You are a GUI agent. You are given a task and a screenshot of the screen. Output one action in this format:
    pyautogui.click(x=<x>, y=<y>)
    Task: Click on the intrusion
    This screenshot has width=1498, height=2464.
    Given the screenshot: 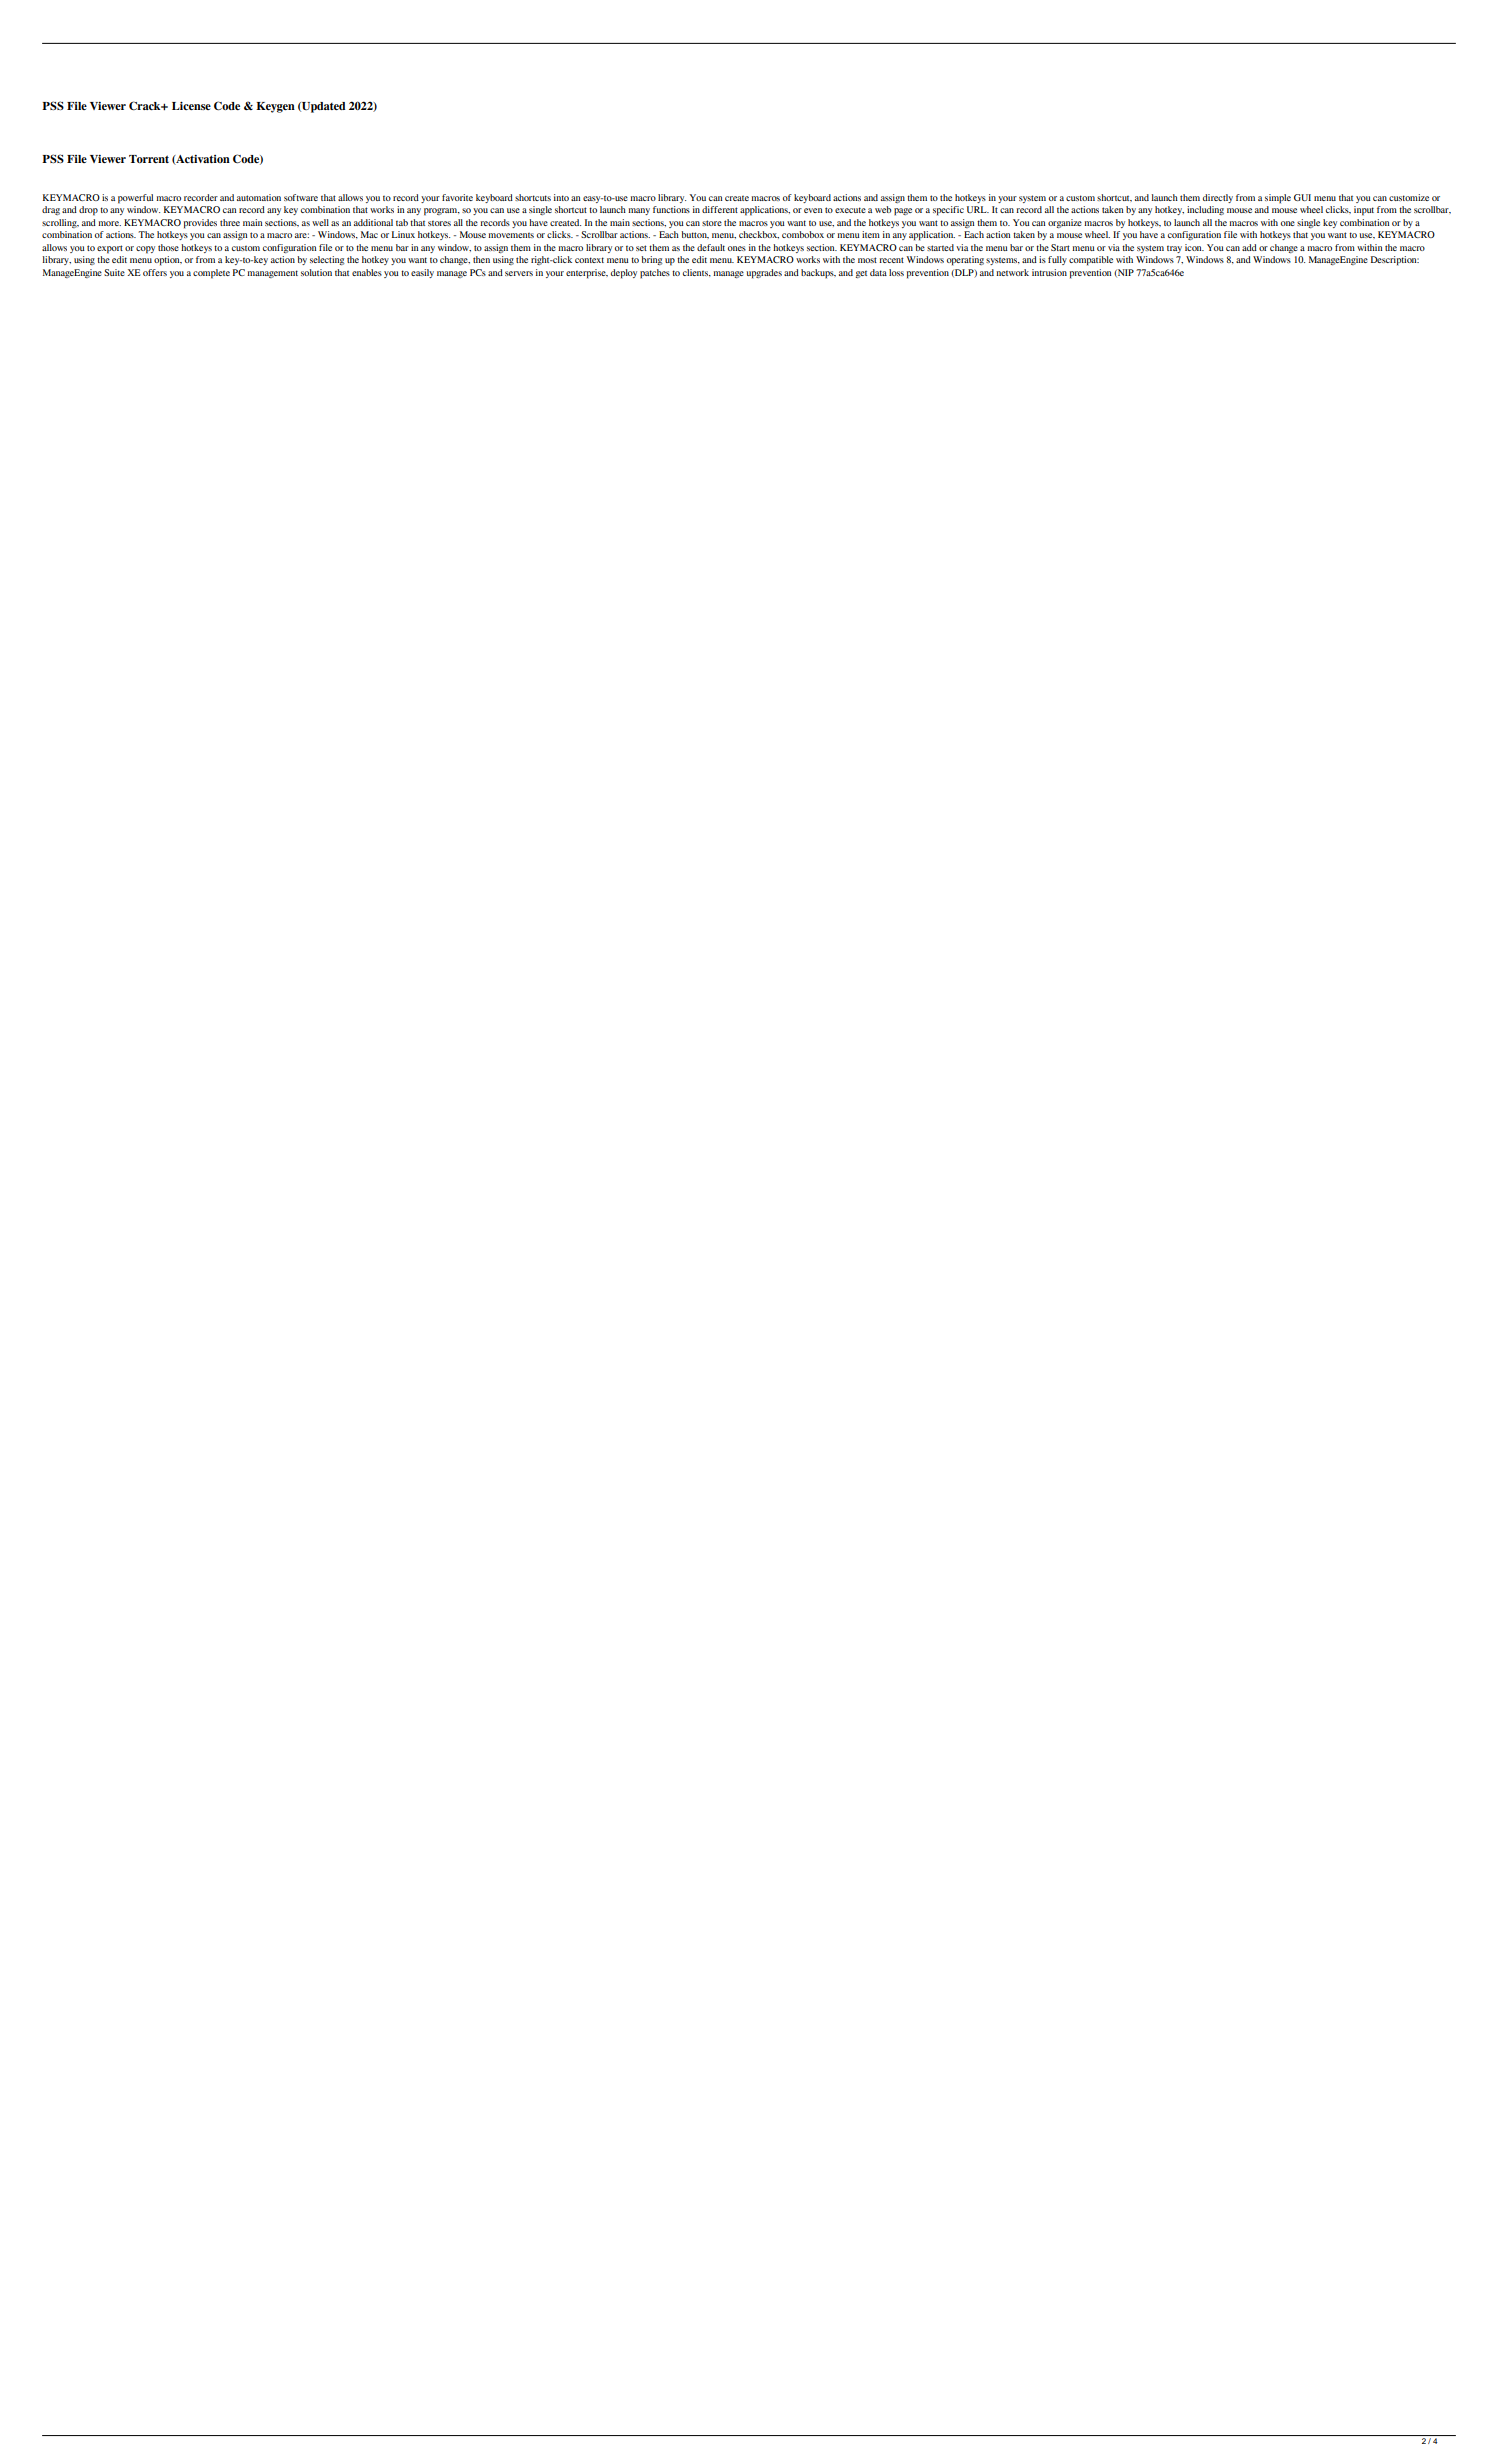 What is the action you would take?
    pyautogui.click(x=1049, y=272)
